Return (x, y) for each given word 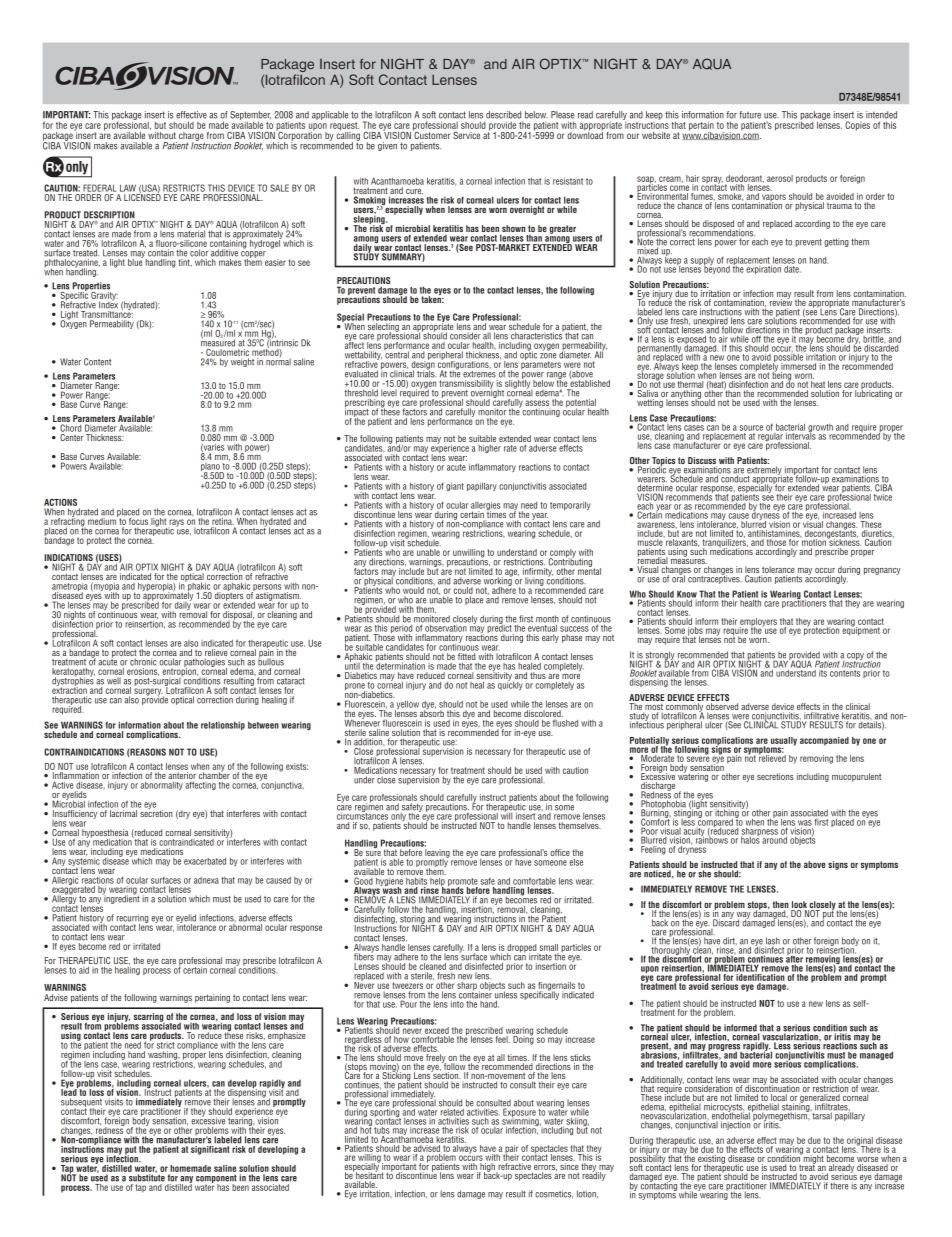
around (774, 839)
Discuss (702, 462)
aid (84, 970)
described (503, 115)
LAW (128, 188)
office (560, 852)
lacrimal (123, 813)
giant (455, 487)
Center (71, 437)
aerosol (780, 178)
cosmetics (554, 1194)
